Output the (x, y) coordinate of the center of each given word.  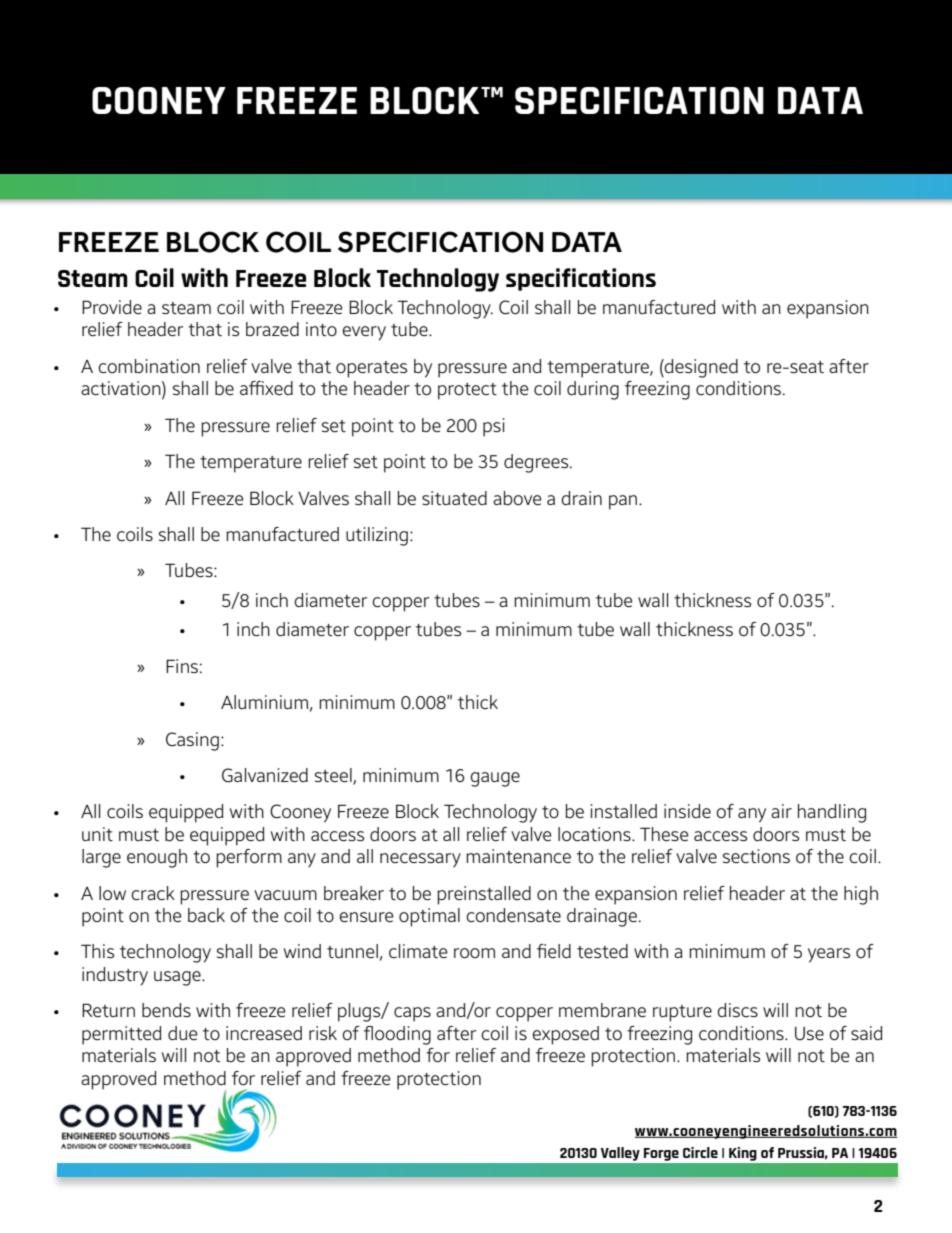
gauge (495, 779)
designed (700, 368)
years (829, 955)
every (364, 333)
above (517, 498)
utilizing (377, 536)
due (183, 1033)
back (206, 915)
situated (454, 498)
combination (149, 366)
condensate (513, 915)
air (781, 811)
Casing (192, 741)
